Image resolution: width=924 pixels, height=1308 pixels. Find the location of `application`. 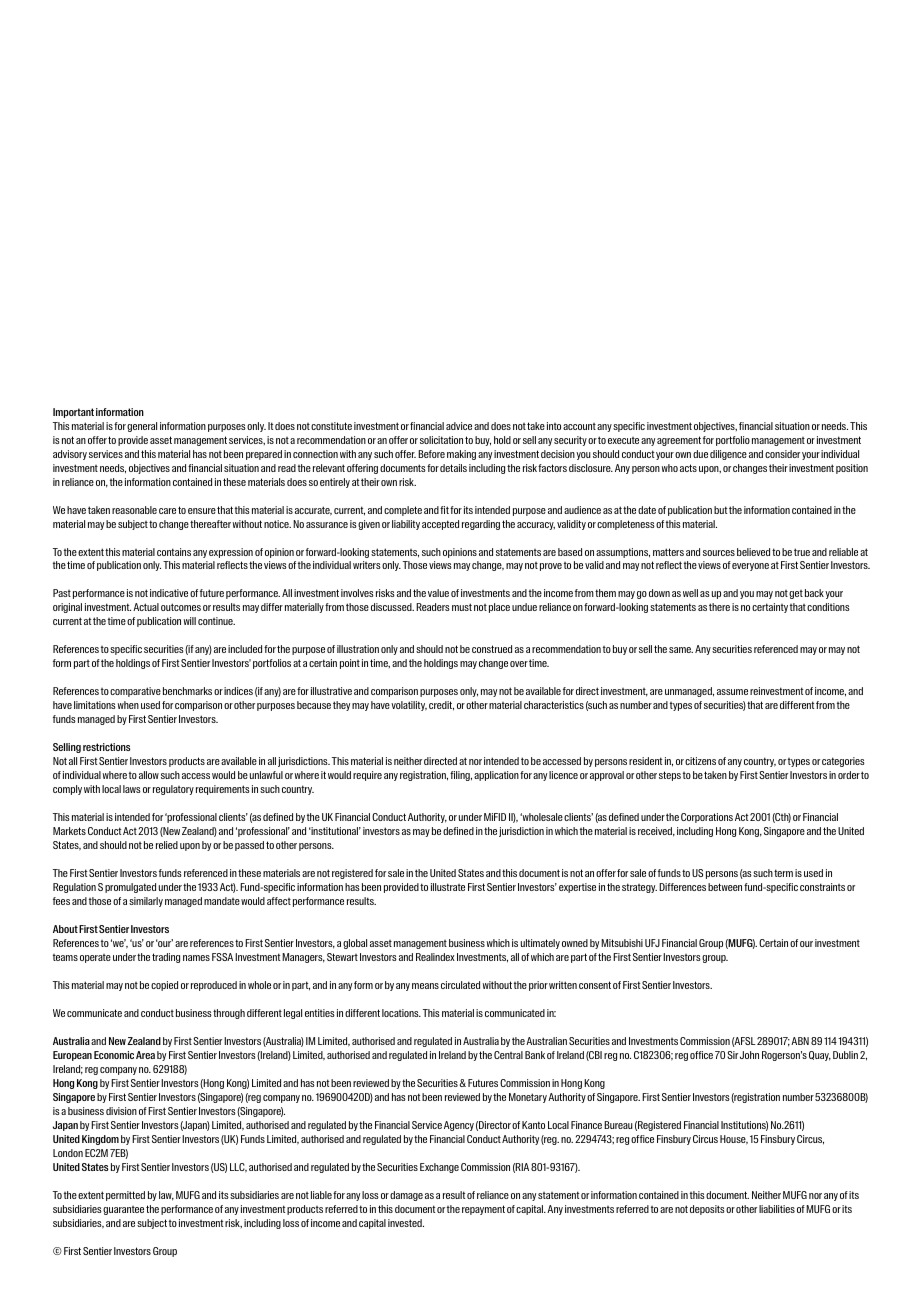

application is located at coordinates (496, 776).
